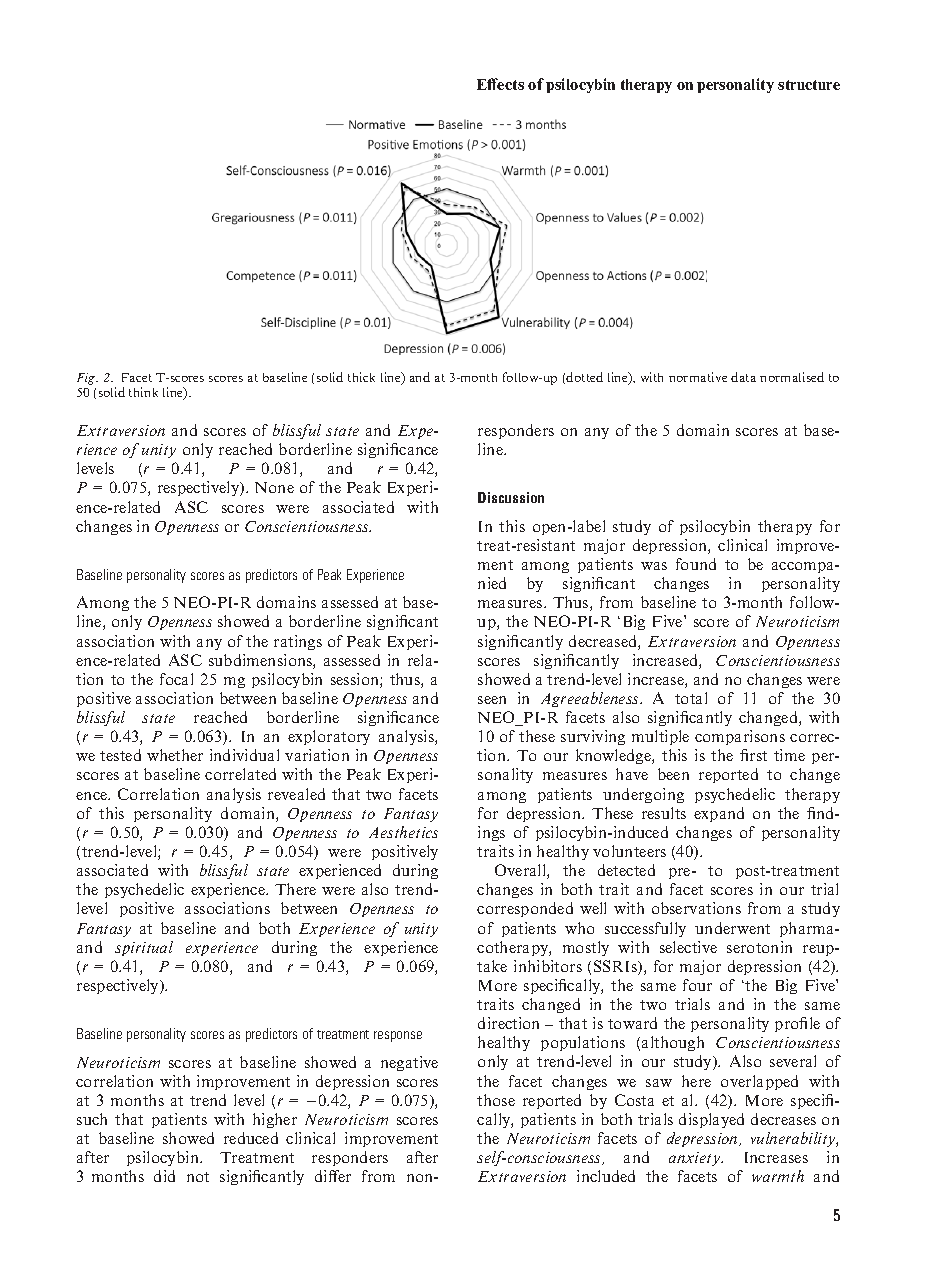  Describe the element at coordinates (584, 377) in the screenshot. I see `dotted` at that location.
